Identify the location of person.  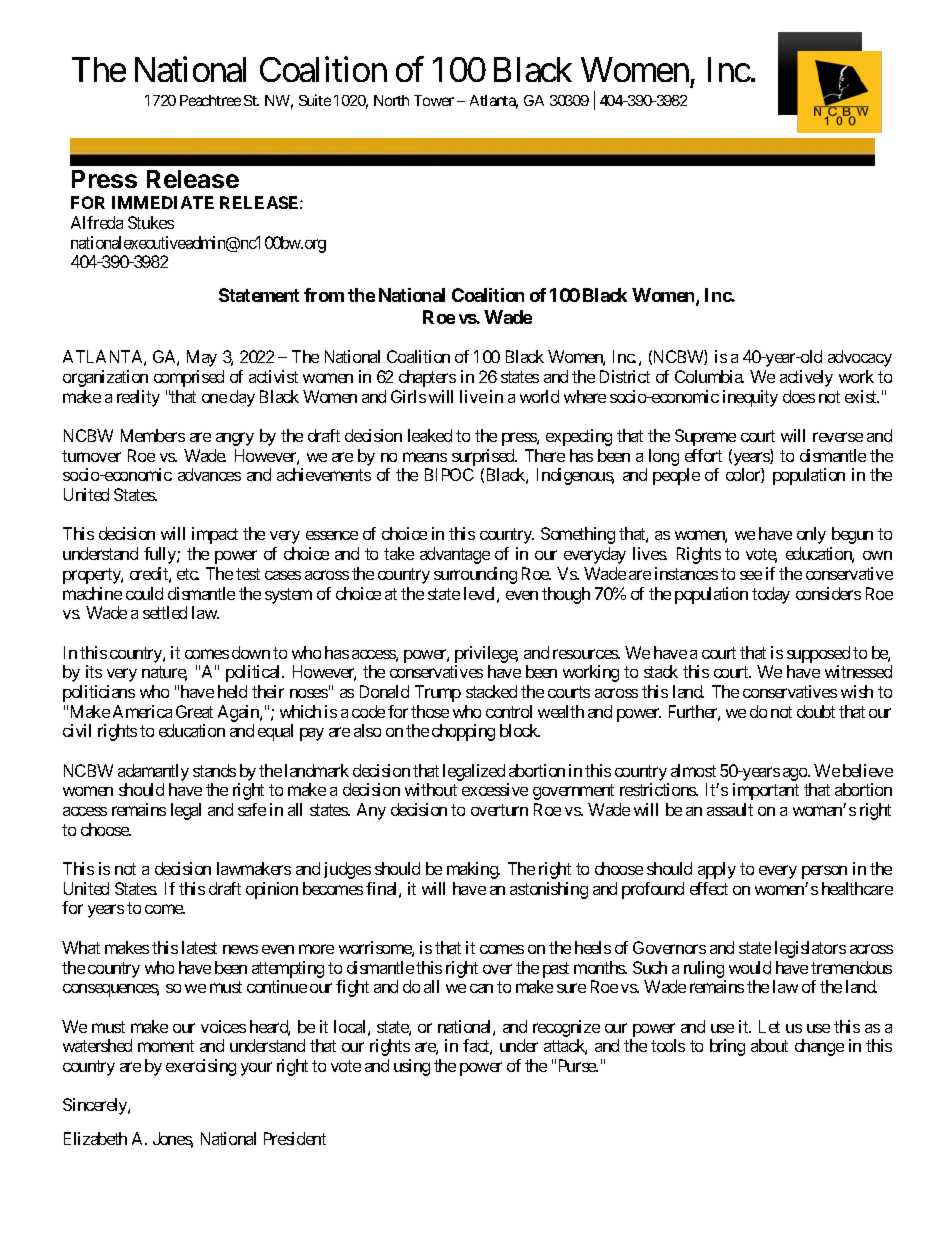
(824, 872).
